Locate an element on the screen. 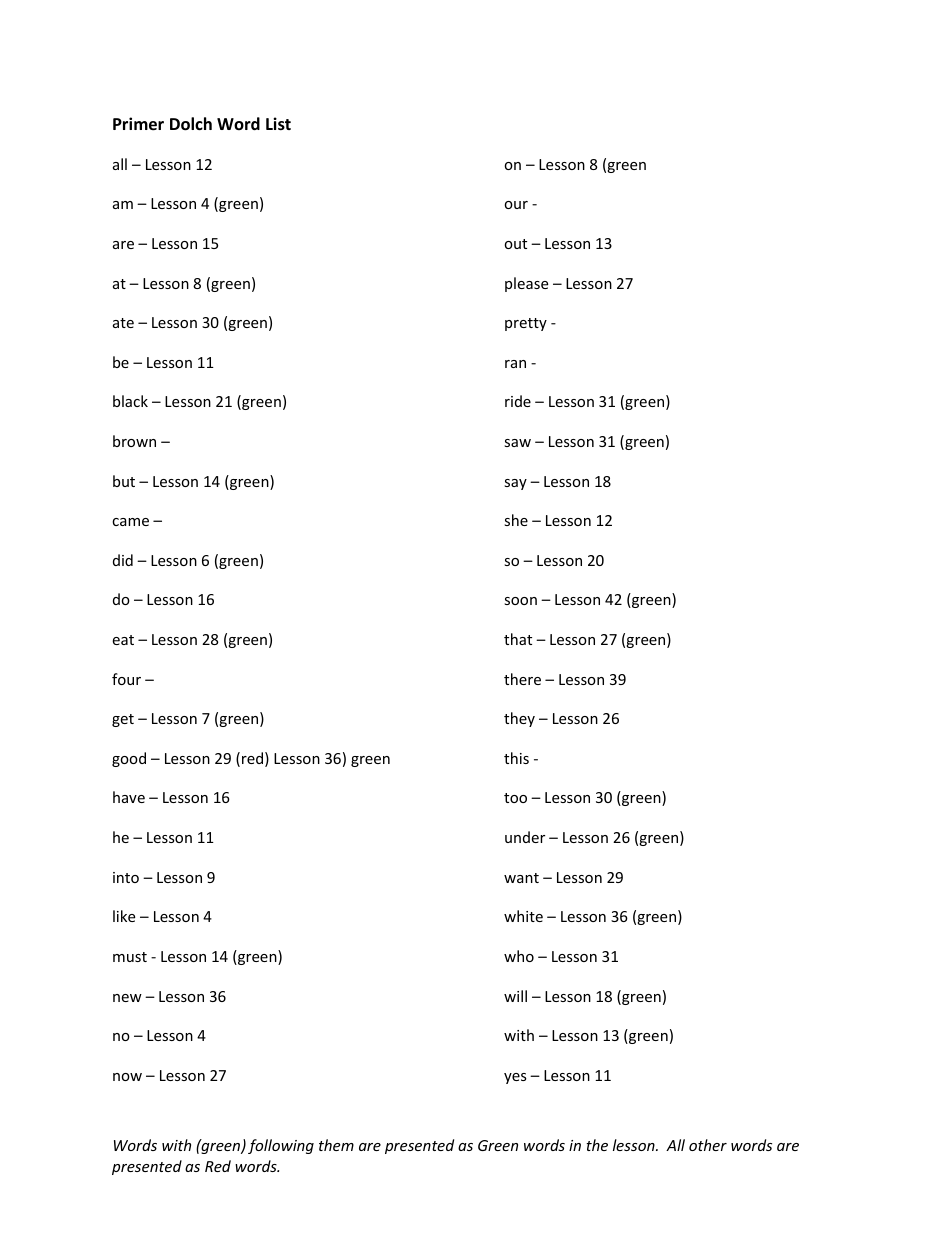  but is located at coordinates (124, 481).
